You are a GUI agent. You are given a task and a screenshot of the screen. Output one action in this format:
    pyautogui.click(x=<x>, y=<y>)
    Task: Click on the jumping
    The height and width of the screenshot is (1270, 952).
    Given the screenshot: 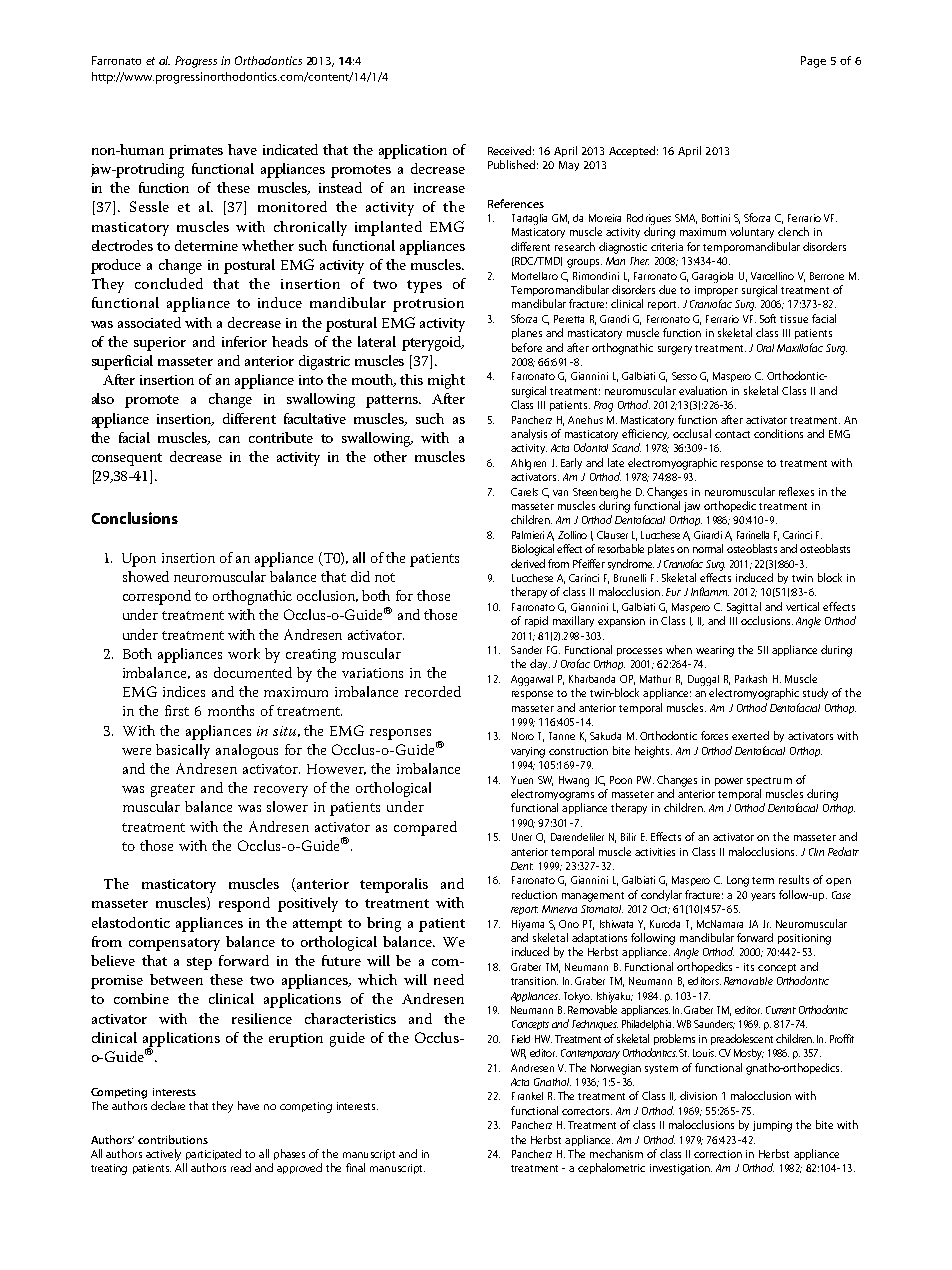 What is the action you would take?
    pyautogui.click(x=772, y=1126)
